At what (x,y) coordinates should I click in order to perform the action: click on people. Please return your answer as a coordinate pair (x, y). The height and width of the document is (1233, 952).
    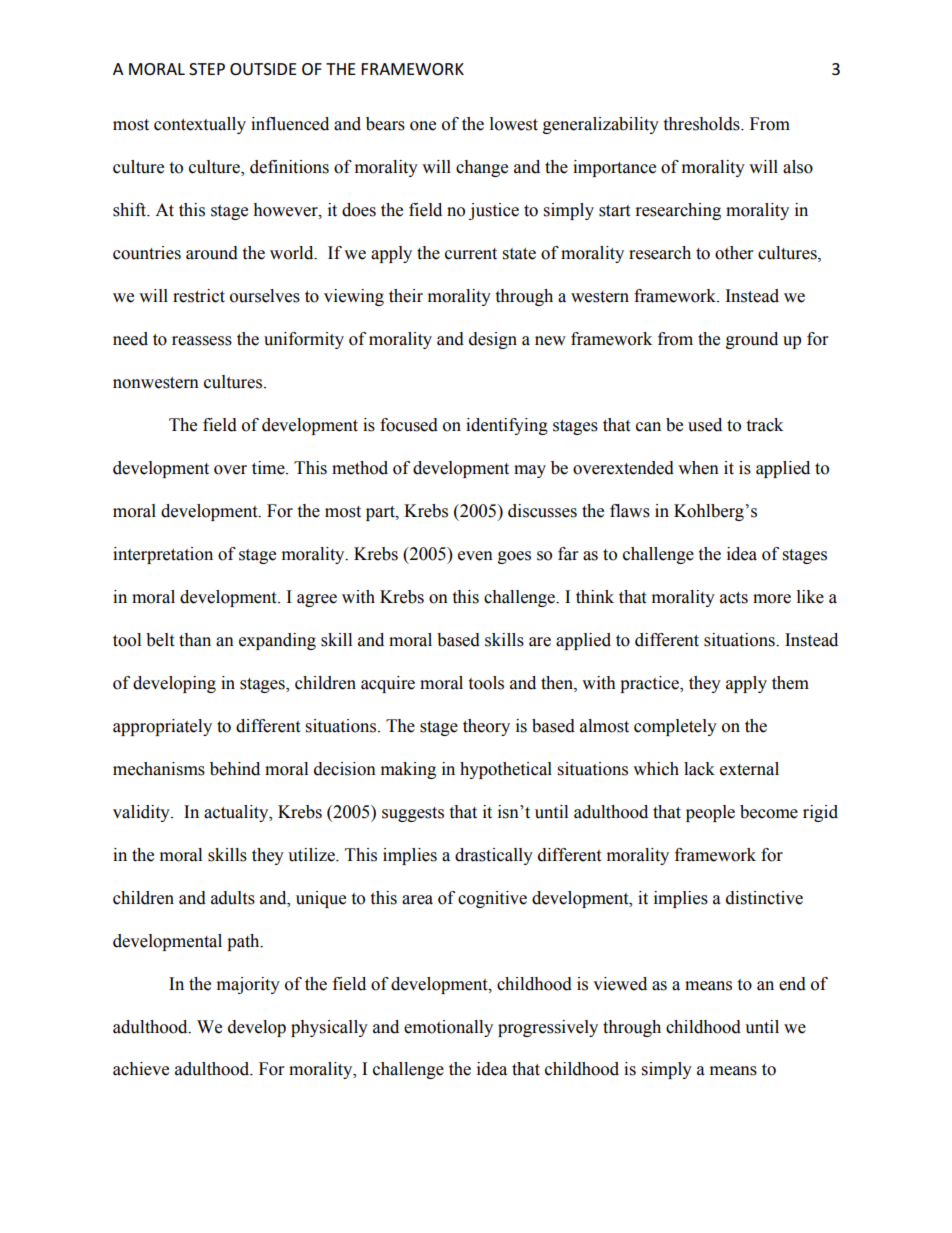
    Looking at the image, I should click on (710, 813).
